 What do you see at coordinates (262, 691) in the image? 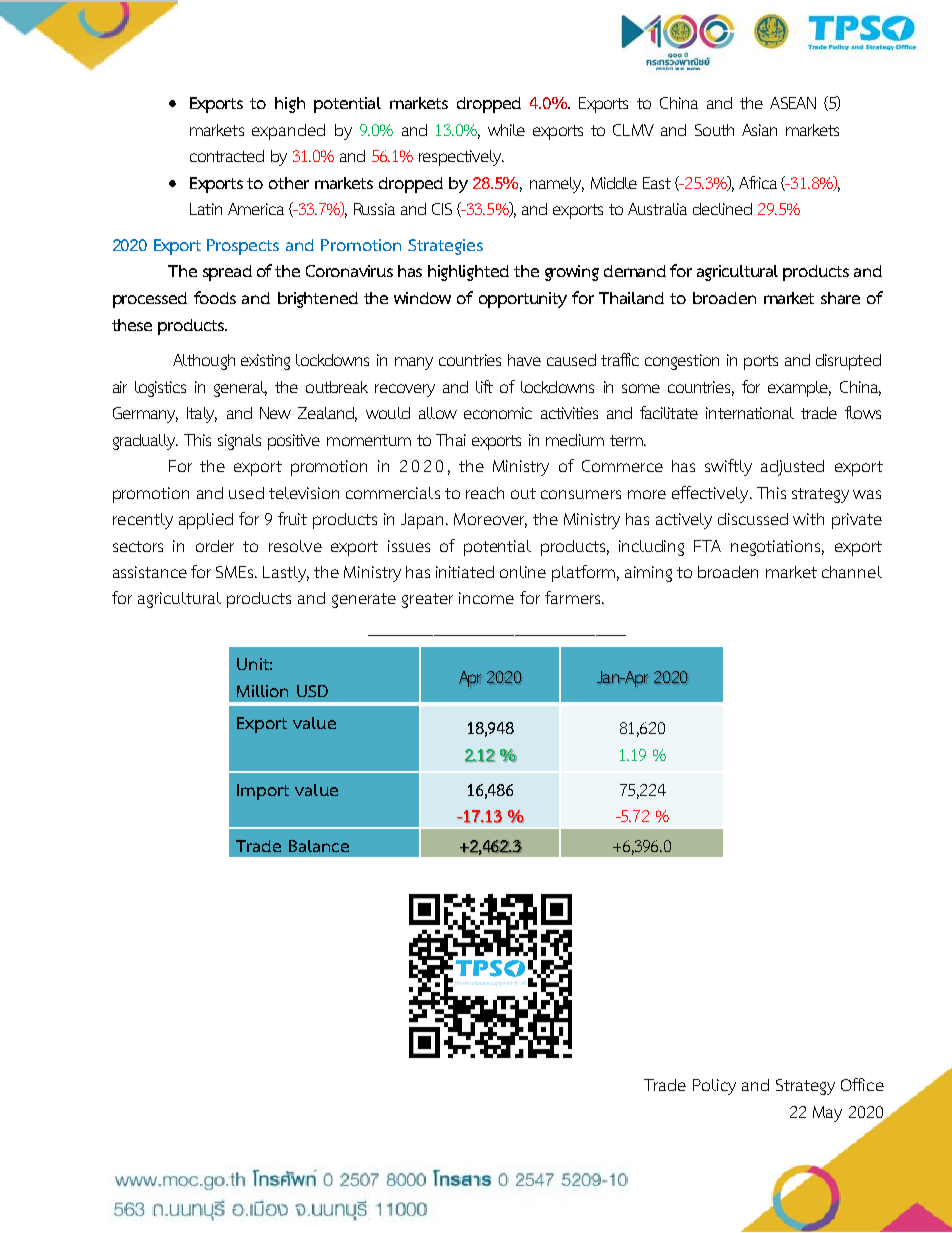
I see `Million` at bounding box center [262, 691].
